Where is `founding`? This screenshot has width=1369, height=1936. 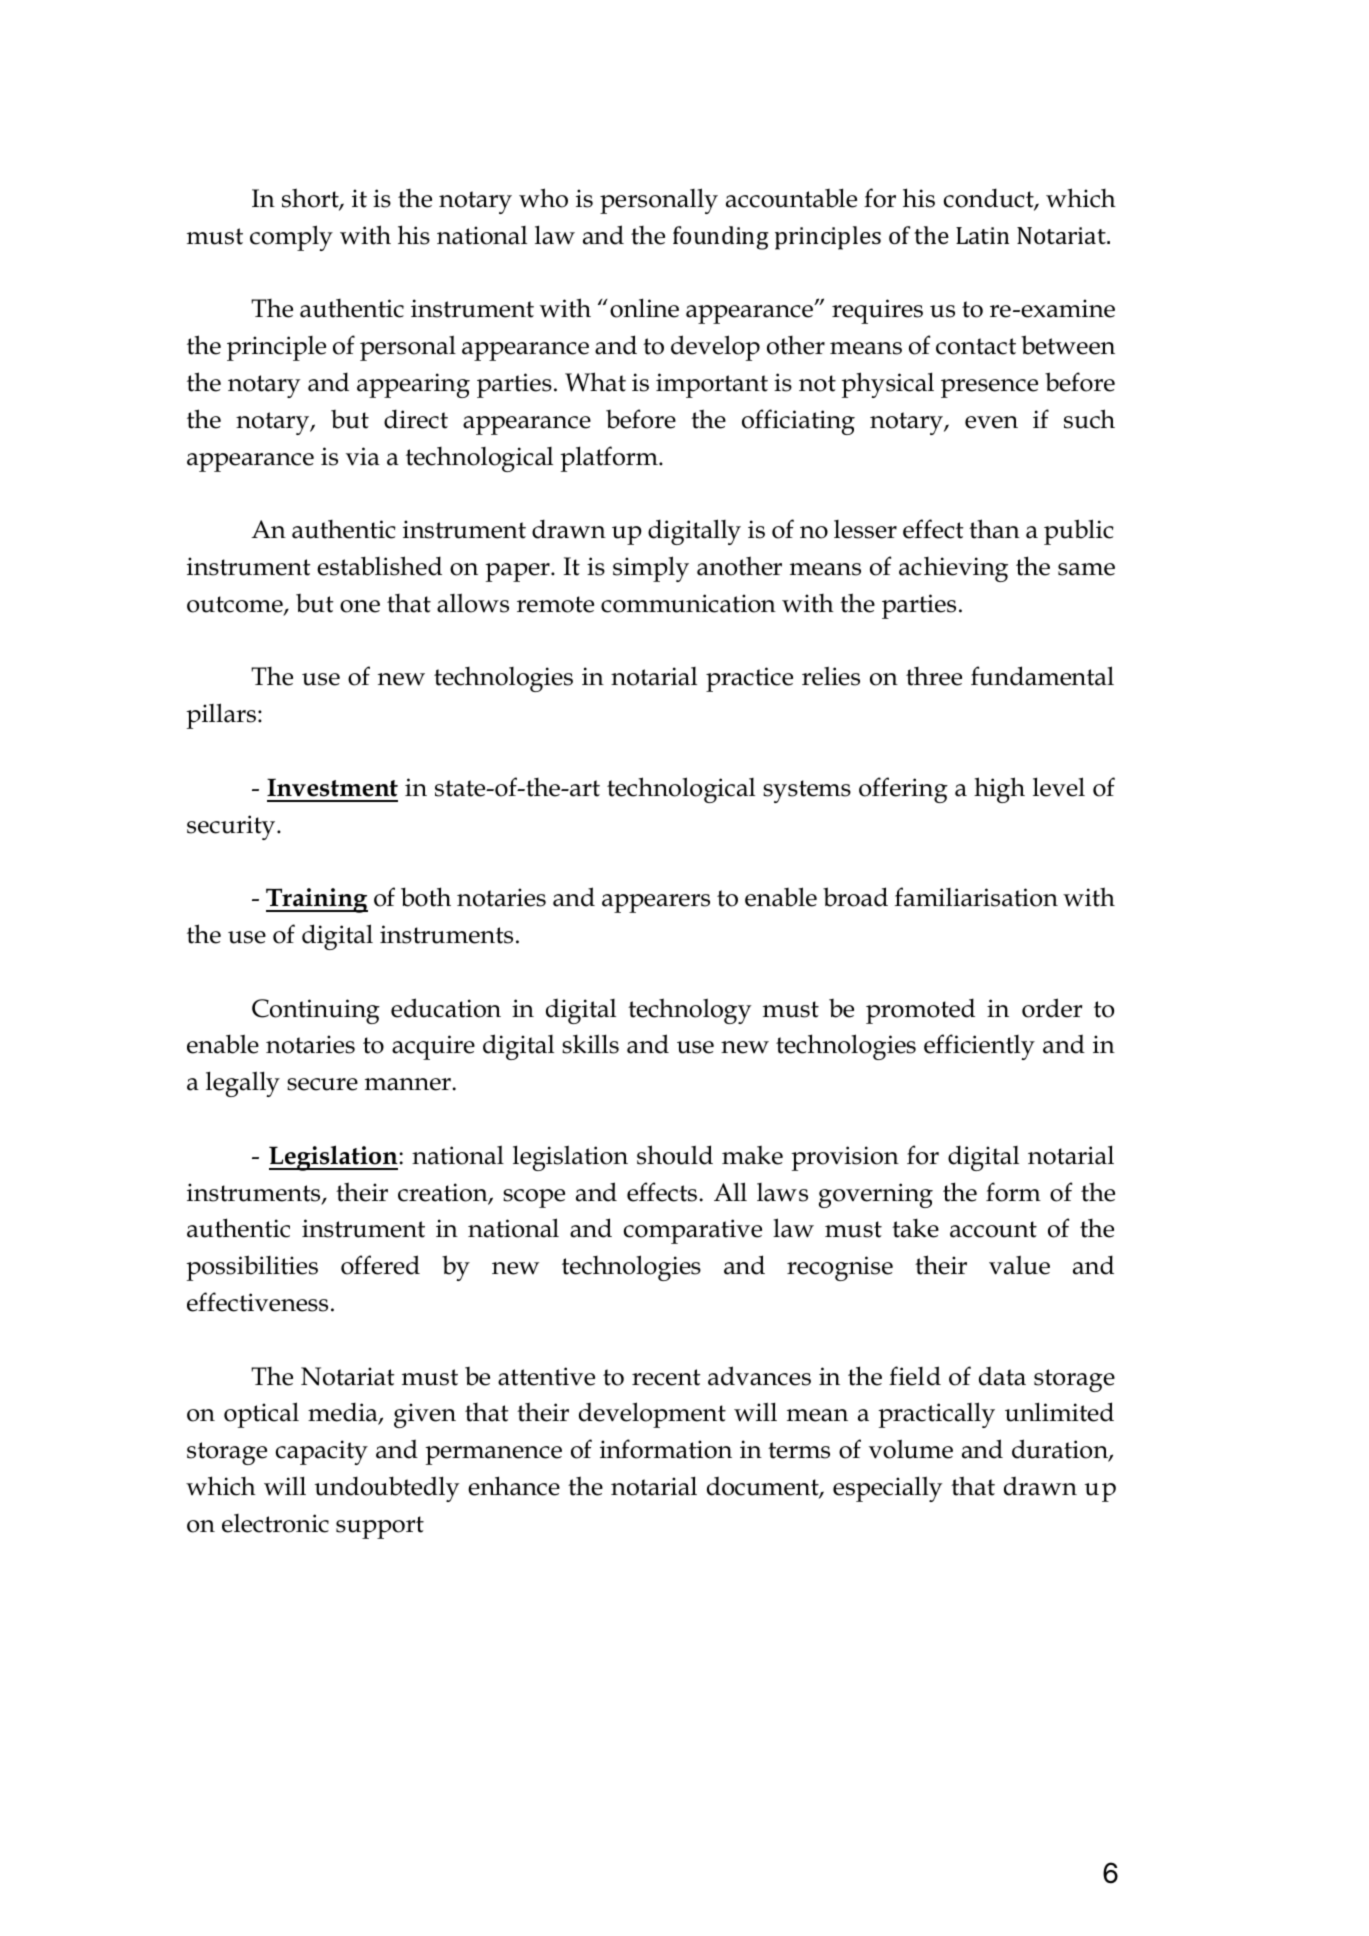
founding is located at coordinates (721, 238).
